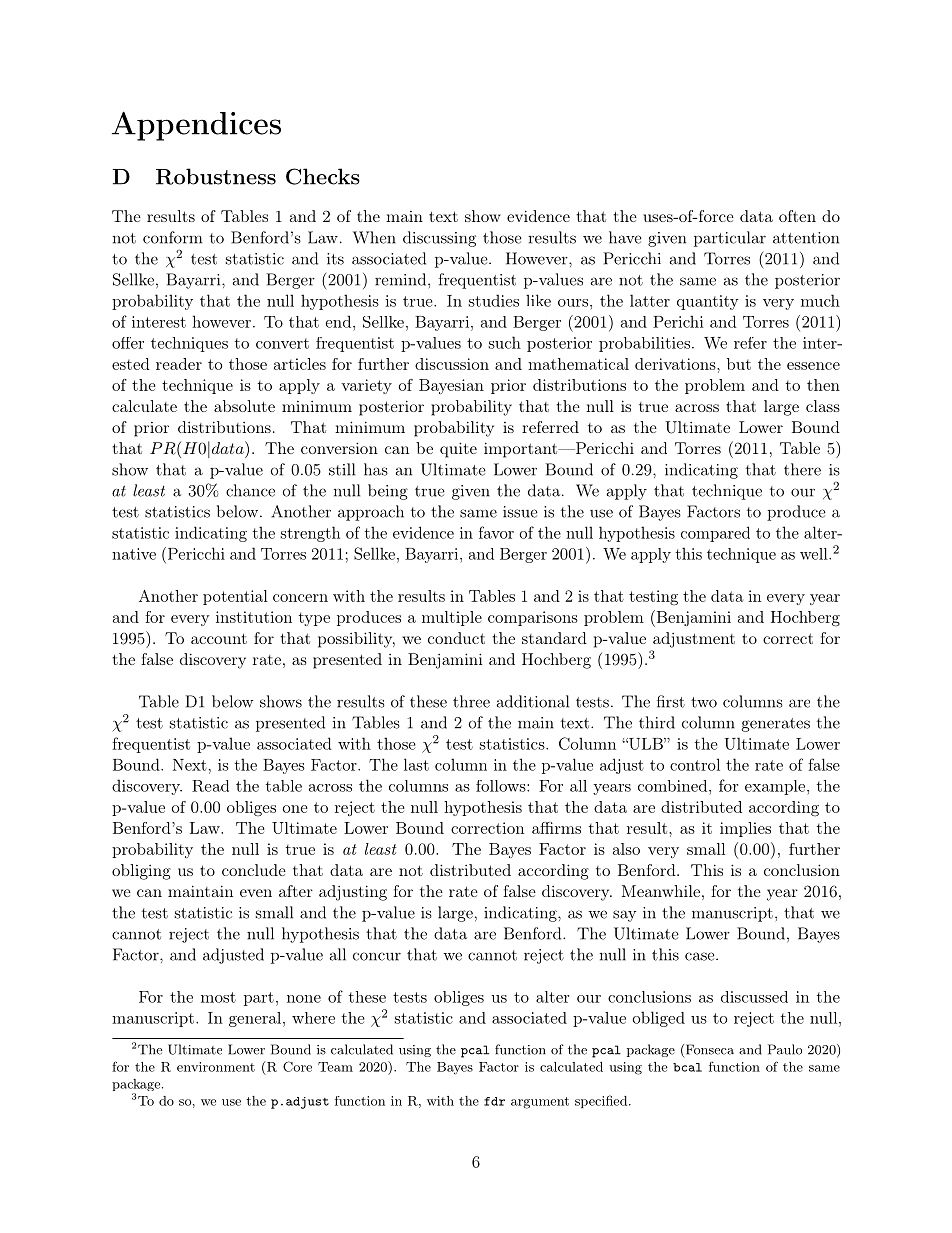 This image has width=952, height=1233. Describe the element at coordinates (216, 176) in the image. I see `Robustness` at that location.
